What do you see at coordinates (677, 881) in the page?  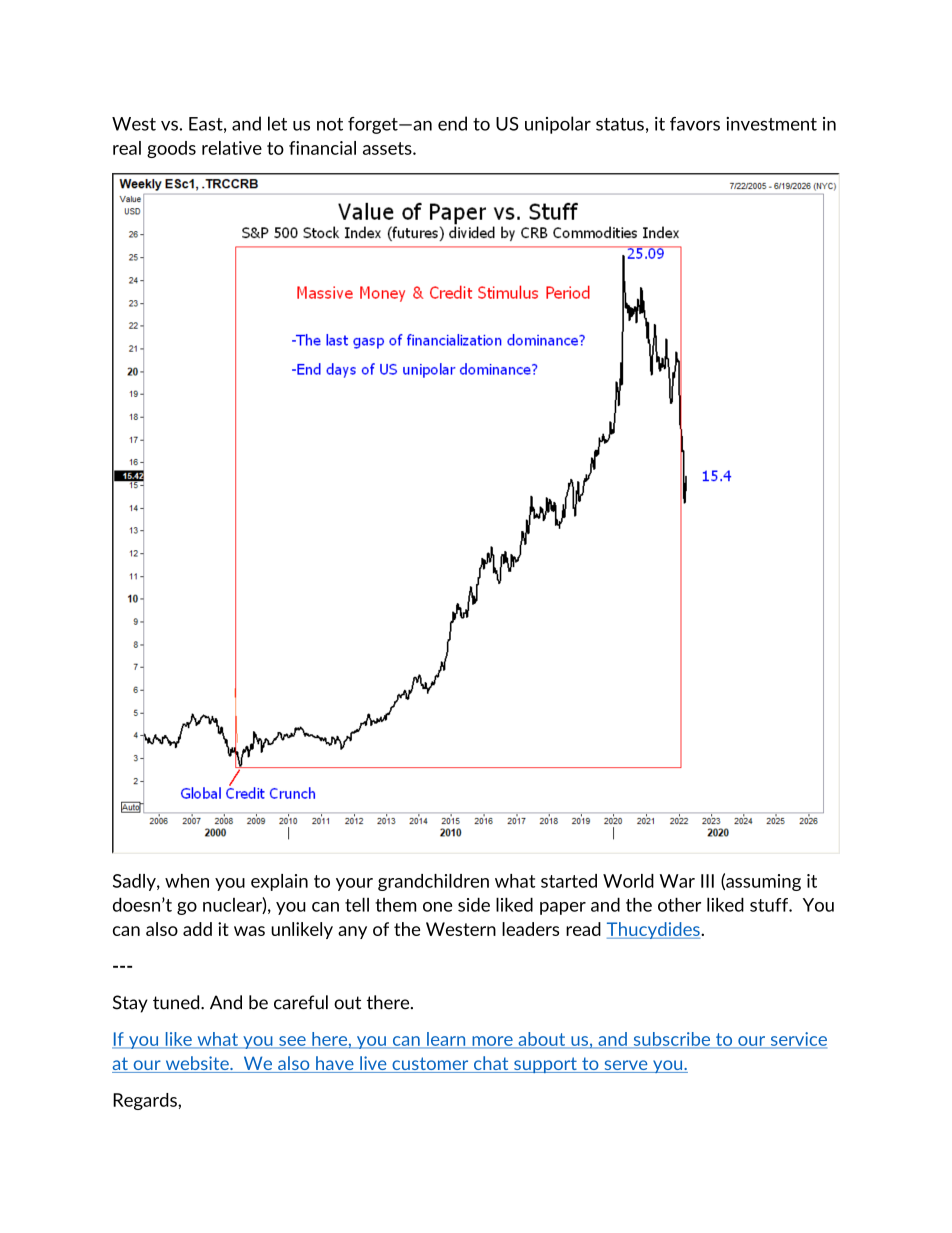 I see `War` at bounding box center [677, 881].
